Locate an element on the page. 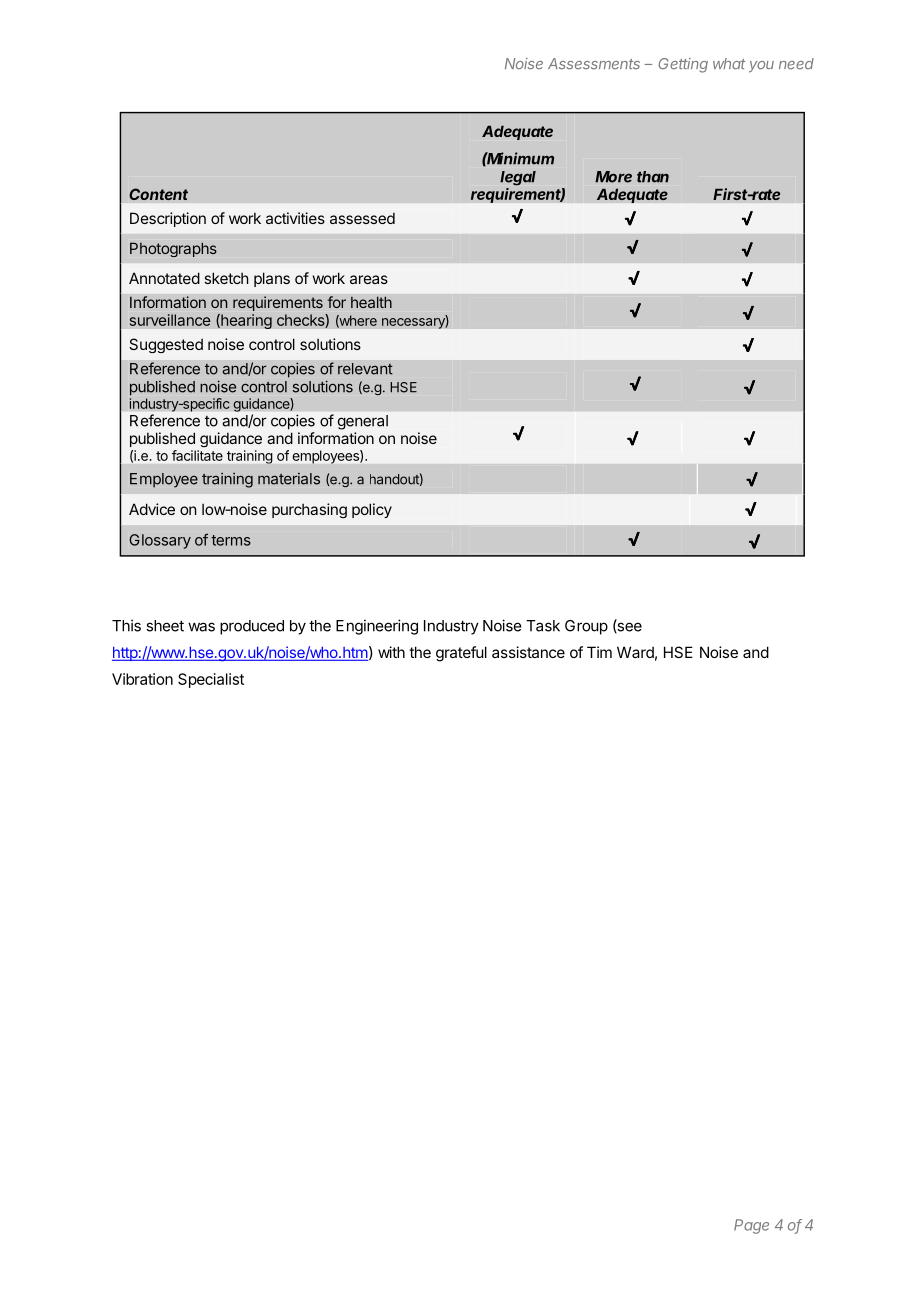 The image size is (924, 1308). legal is located at coordinates (518, 178).
